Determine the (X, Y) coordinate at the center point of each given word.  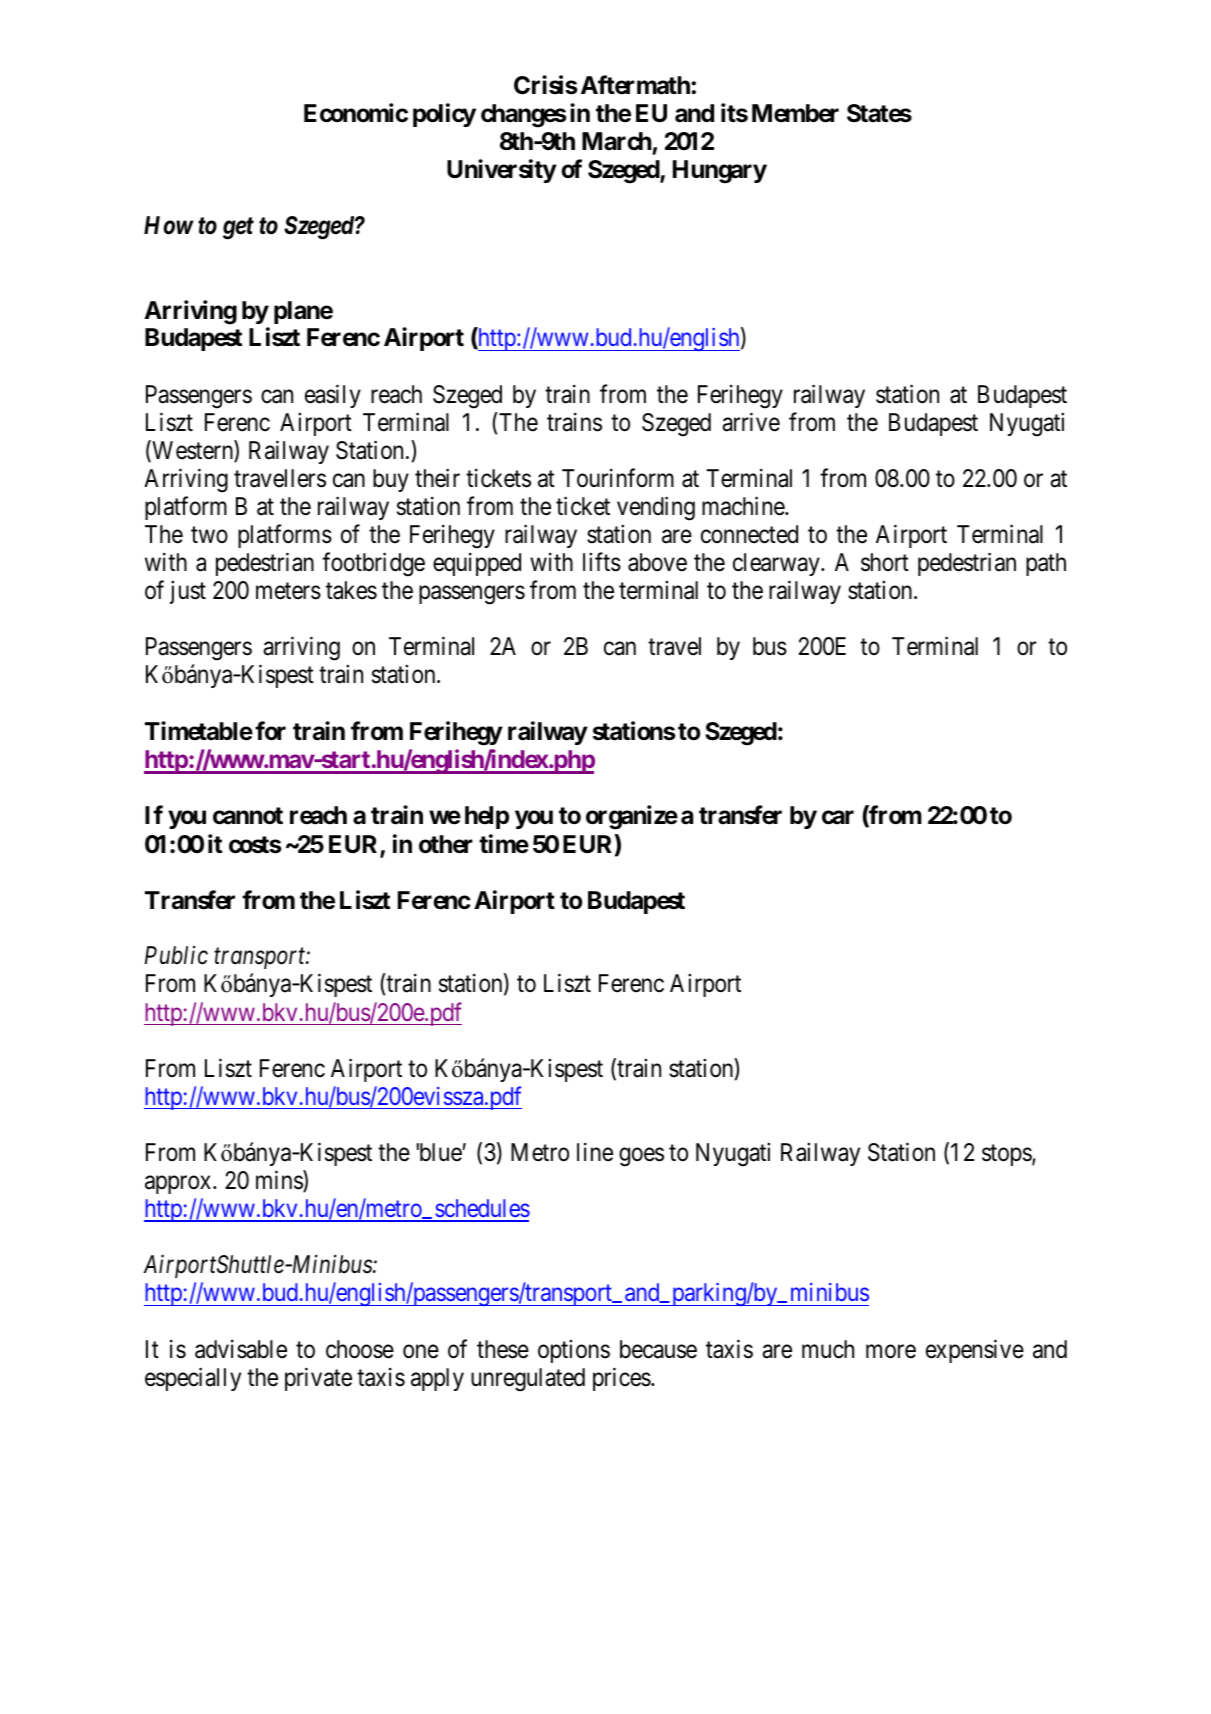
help (487, 817)
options (574, 1351)
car (838, 818)
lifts (602, 562)
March (616, 141)
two (209, 535)
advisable (241, 1349)
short (885, 562)
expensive (975, 1351)
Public (176, 955)
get (238, 229)
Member (795, 113)
